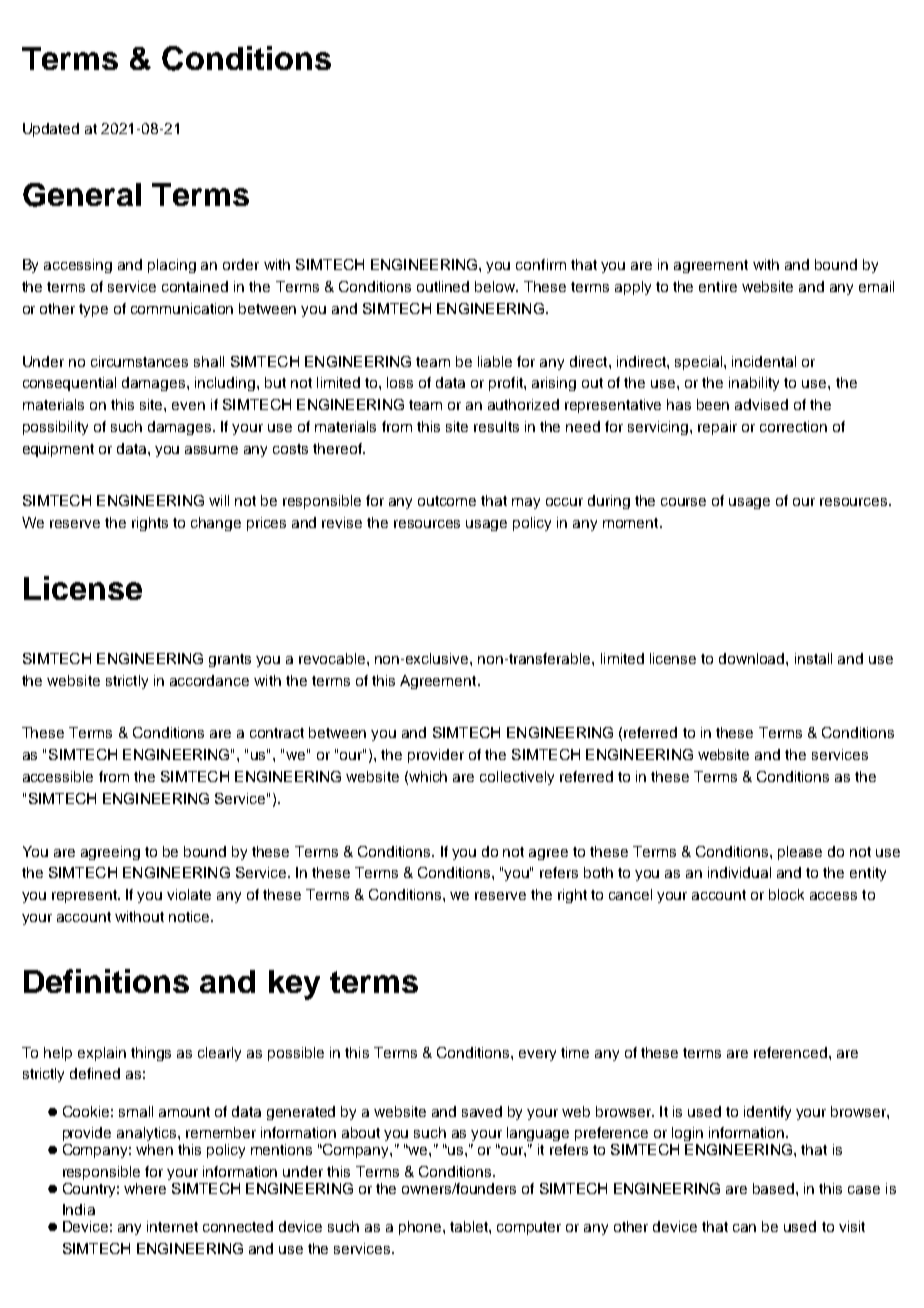 The image size is (924, 1308). What do you see at coordinates (188, 406) in the document?
I see `even` at bounding box center [188, 406].
